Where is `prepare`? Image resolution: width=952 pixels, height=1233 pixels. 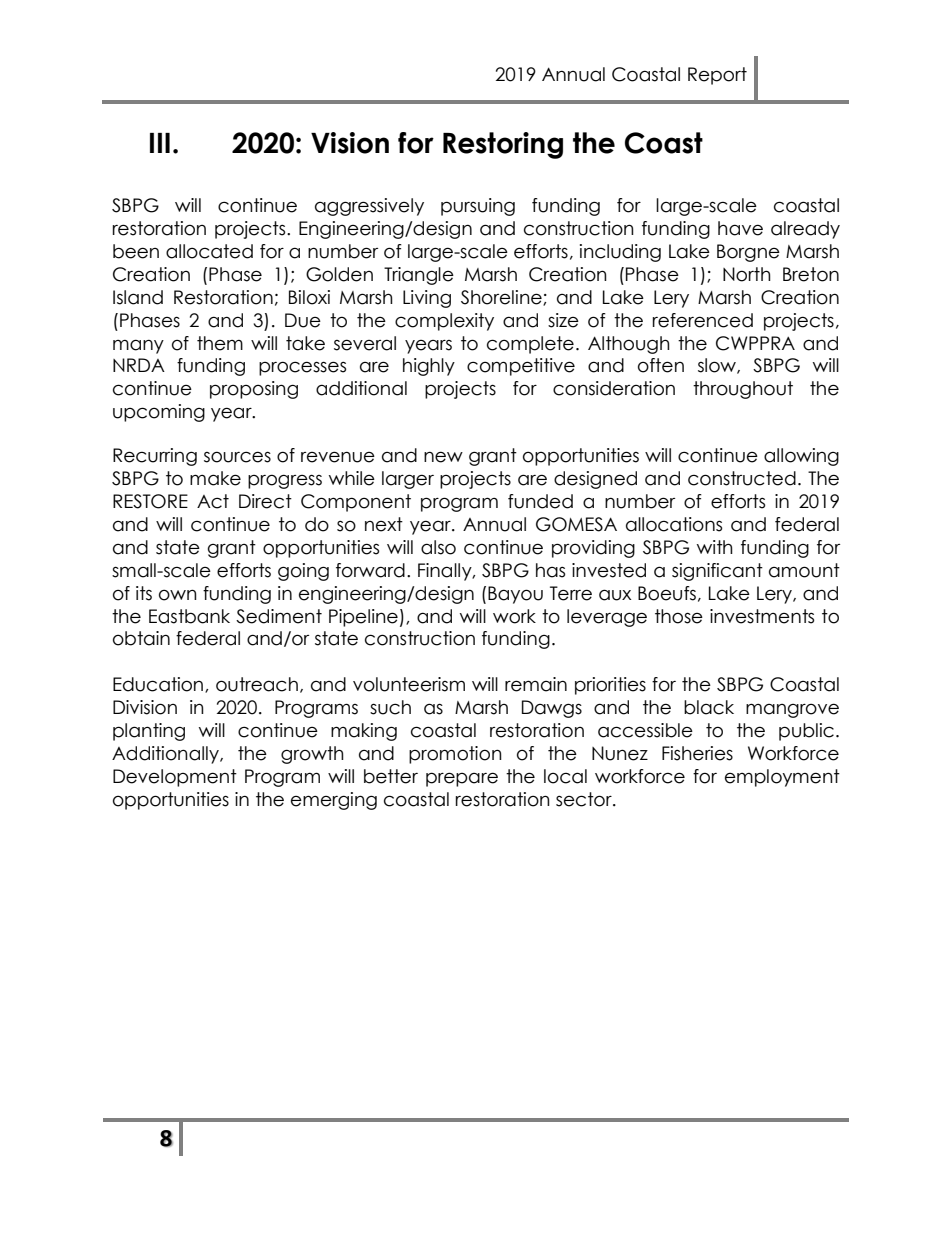
prepare is located at coordinates (462, 779).
